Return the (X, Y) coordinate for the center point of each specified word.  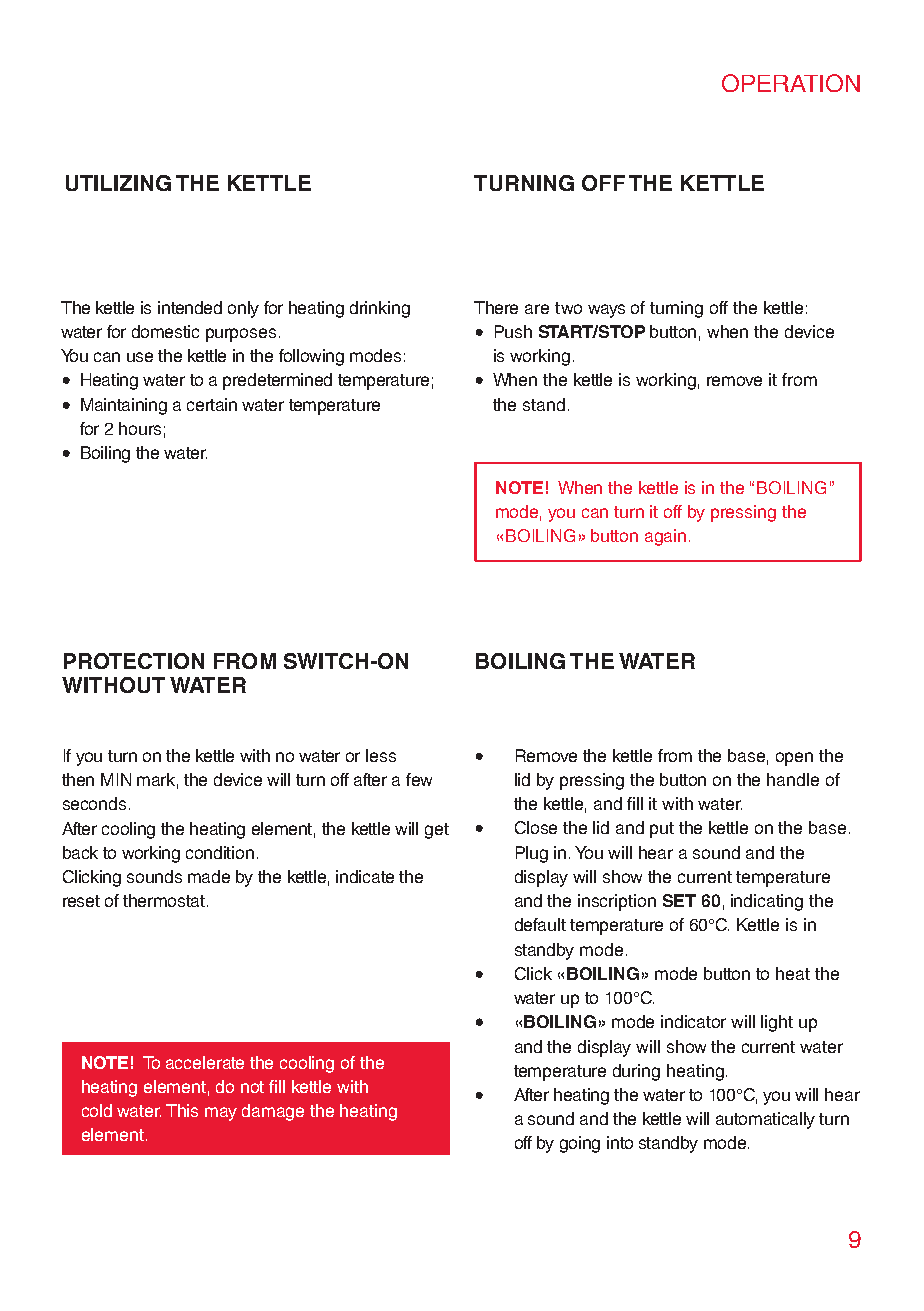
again (665, 537)
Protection (134, 661)
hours (140, 428)
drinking (380, 309)
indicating (767, 902)
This (182, 1110)
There (496, 307)
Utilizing (118, 183)
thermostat (165, 900)
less (381, 755)
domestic (165, 331)
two (568, 308)
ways (606, 311)
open (794, 759)
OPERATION (791, 83)
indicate (365, 876)
